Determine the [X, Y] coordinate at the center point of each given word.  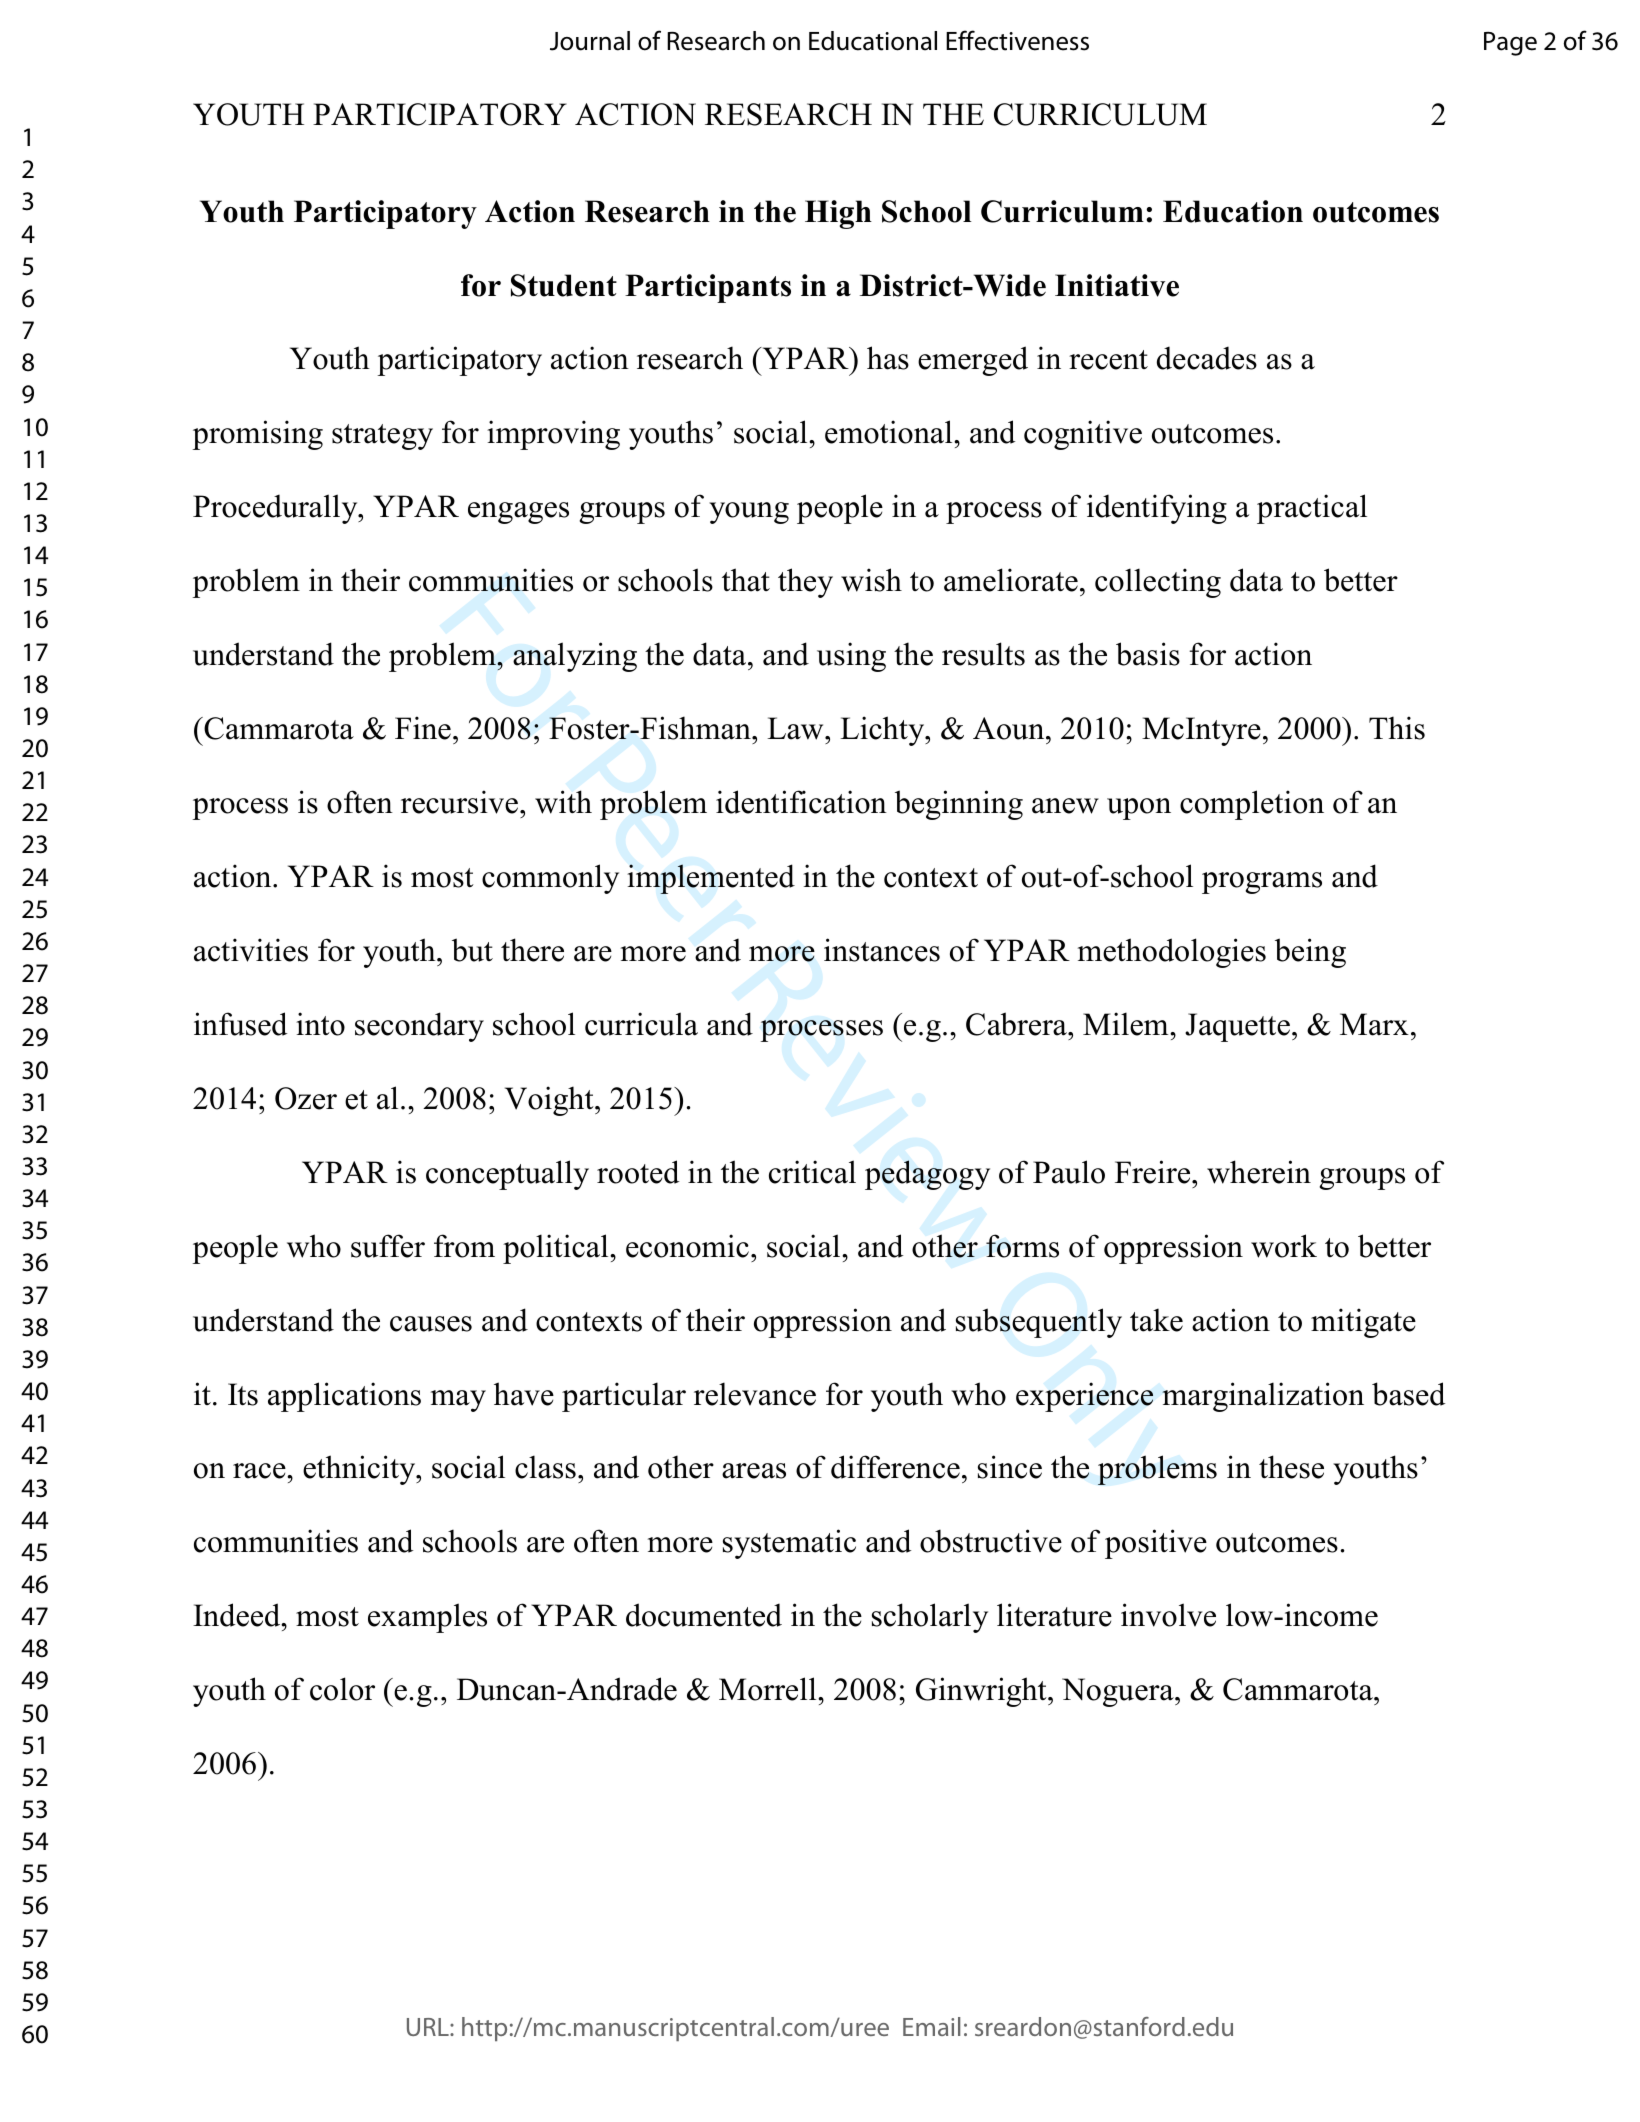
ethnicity [360, 1470]
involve [1168, 1615]
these [1291, 1467]
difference [895, 1467]
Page [1510, 44]
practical [1312, 509]
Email [931, 2026]
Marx [1374, 1024]
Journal [590, 41]
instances [882, 950]
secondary [419, 1027]
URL [429, 2027]
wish [871, 580]
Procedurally [276, 509]
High [838, 214]
